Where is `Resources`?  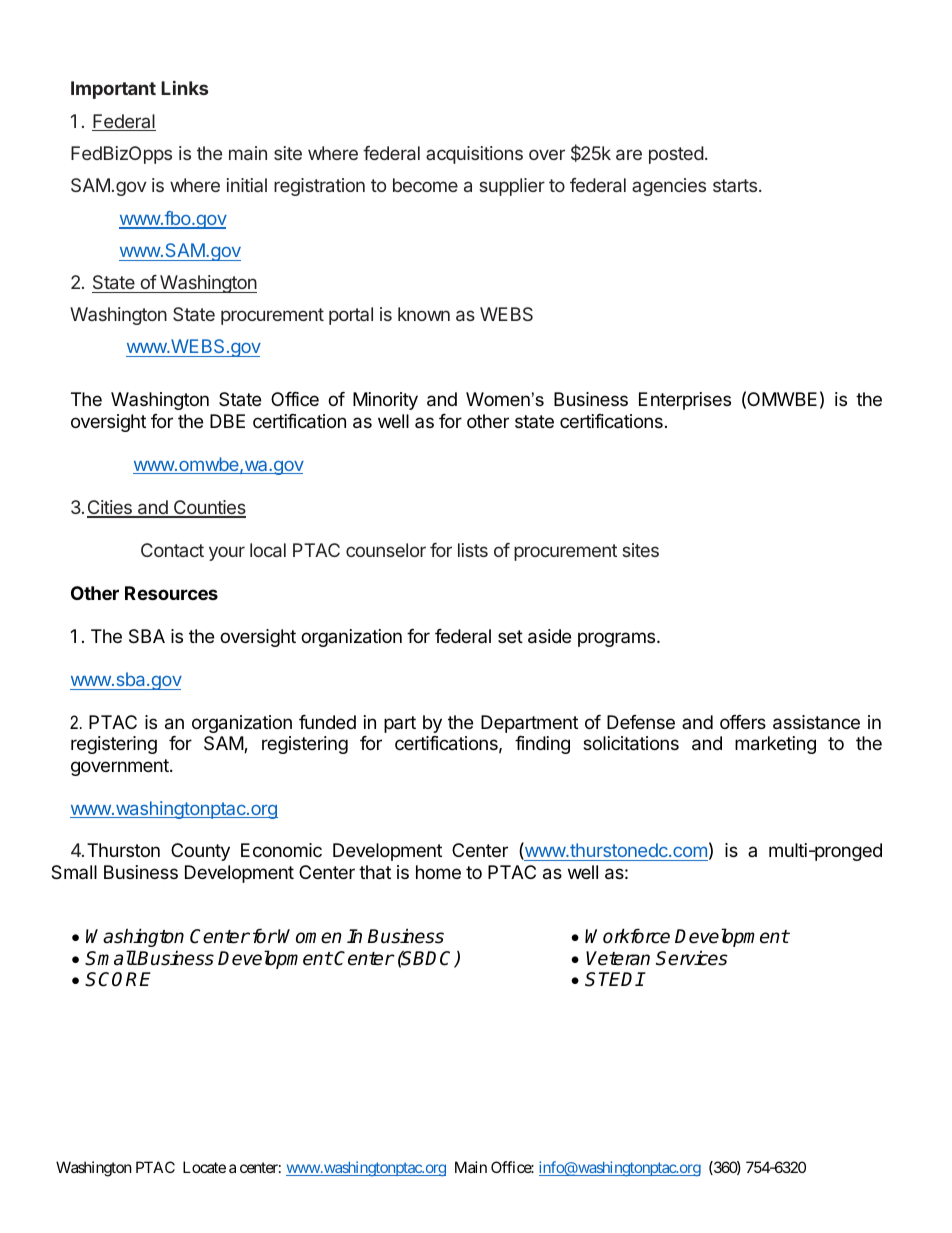
Resources is located at coordinates (171, 593).
